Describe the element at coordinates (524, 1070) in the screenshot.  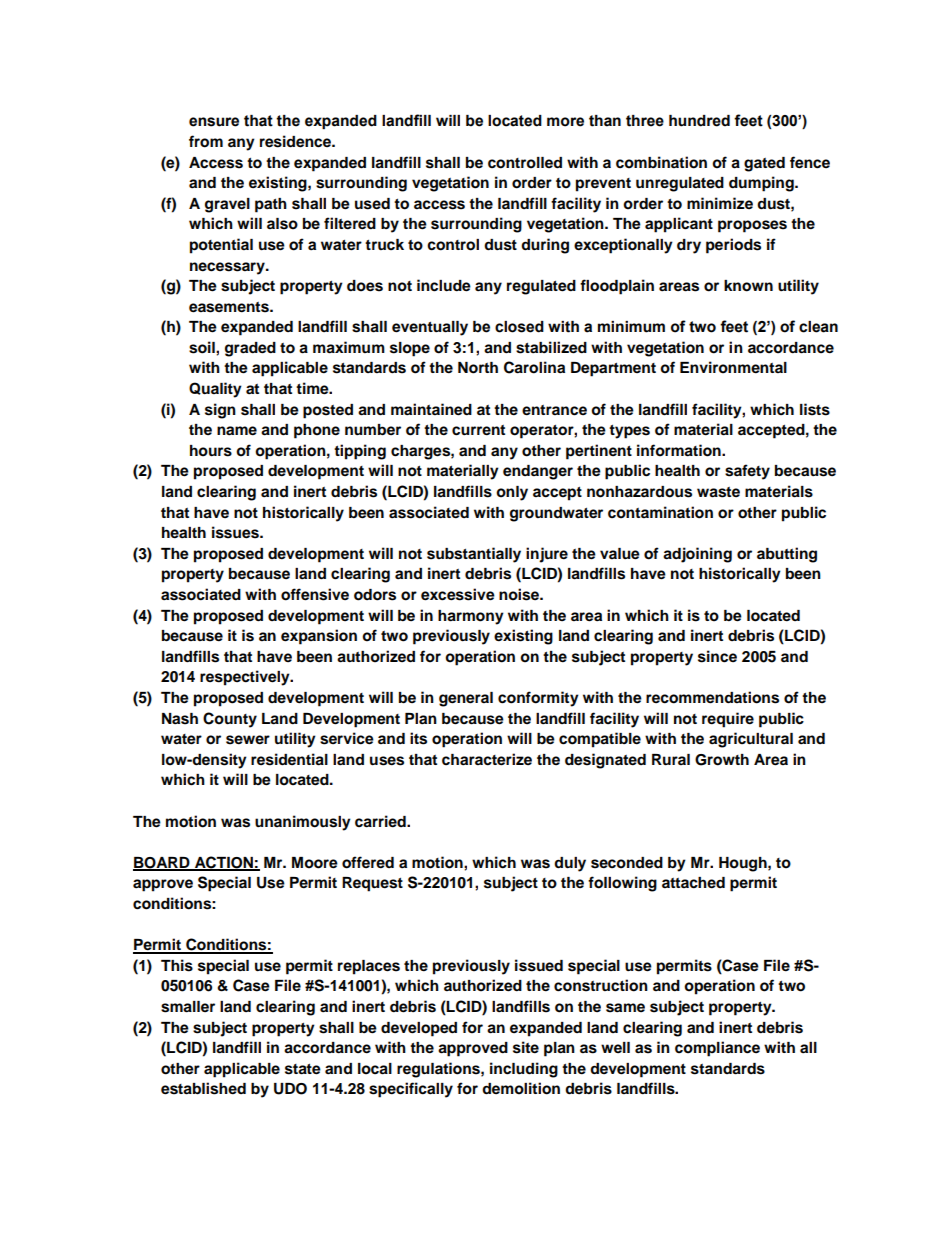
I see `including` at that location.
